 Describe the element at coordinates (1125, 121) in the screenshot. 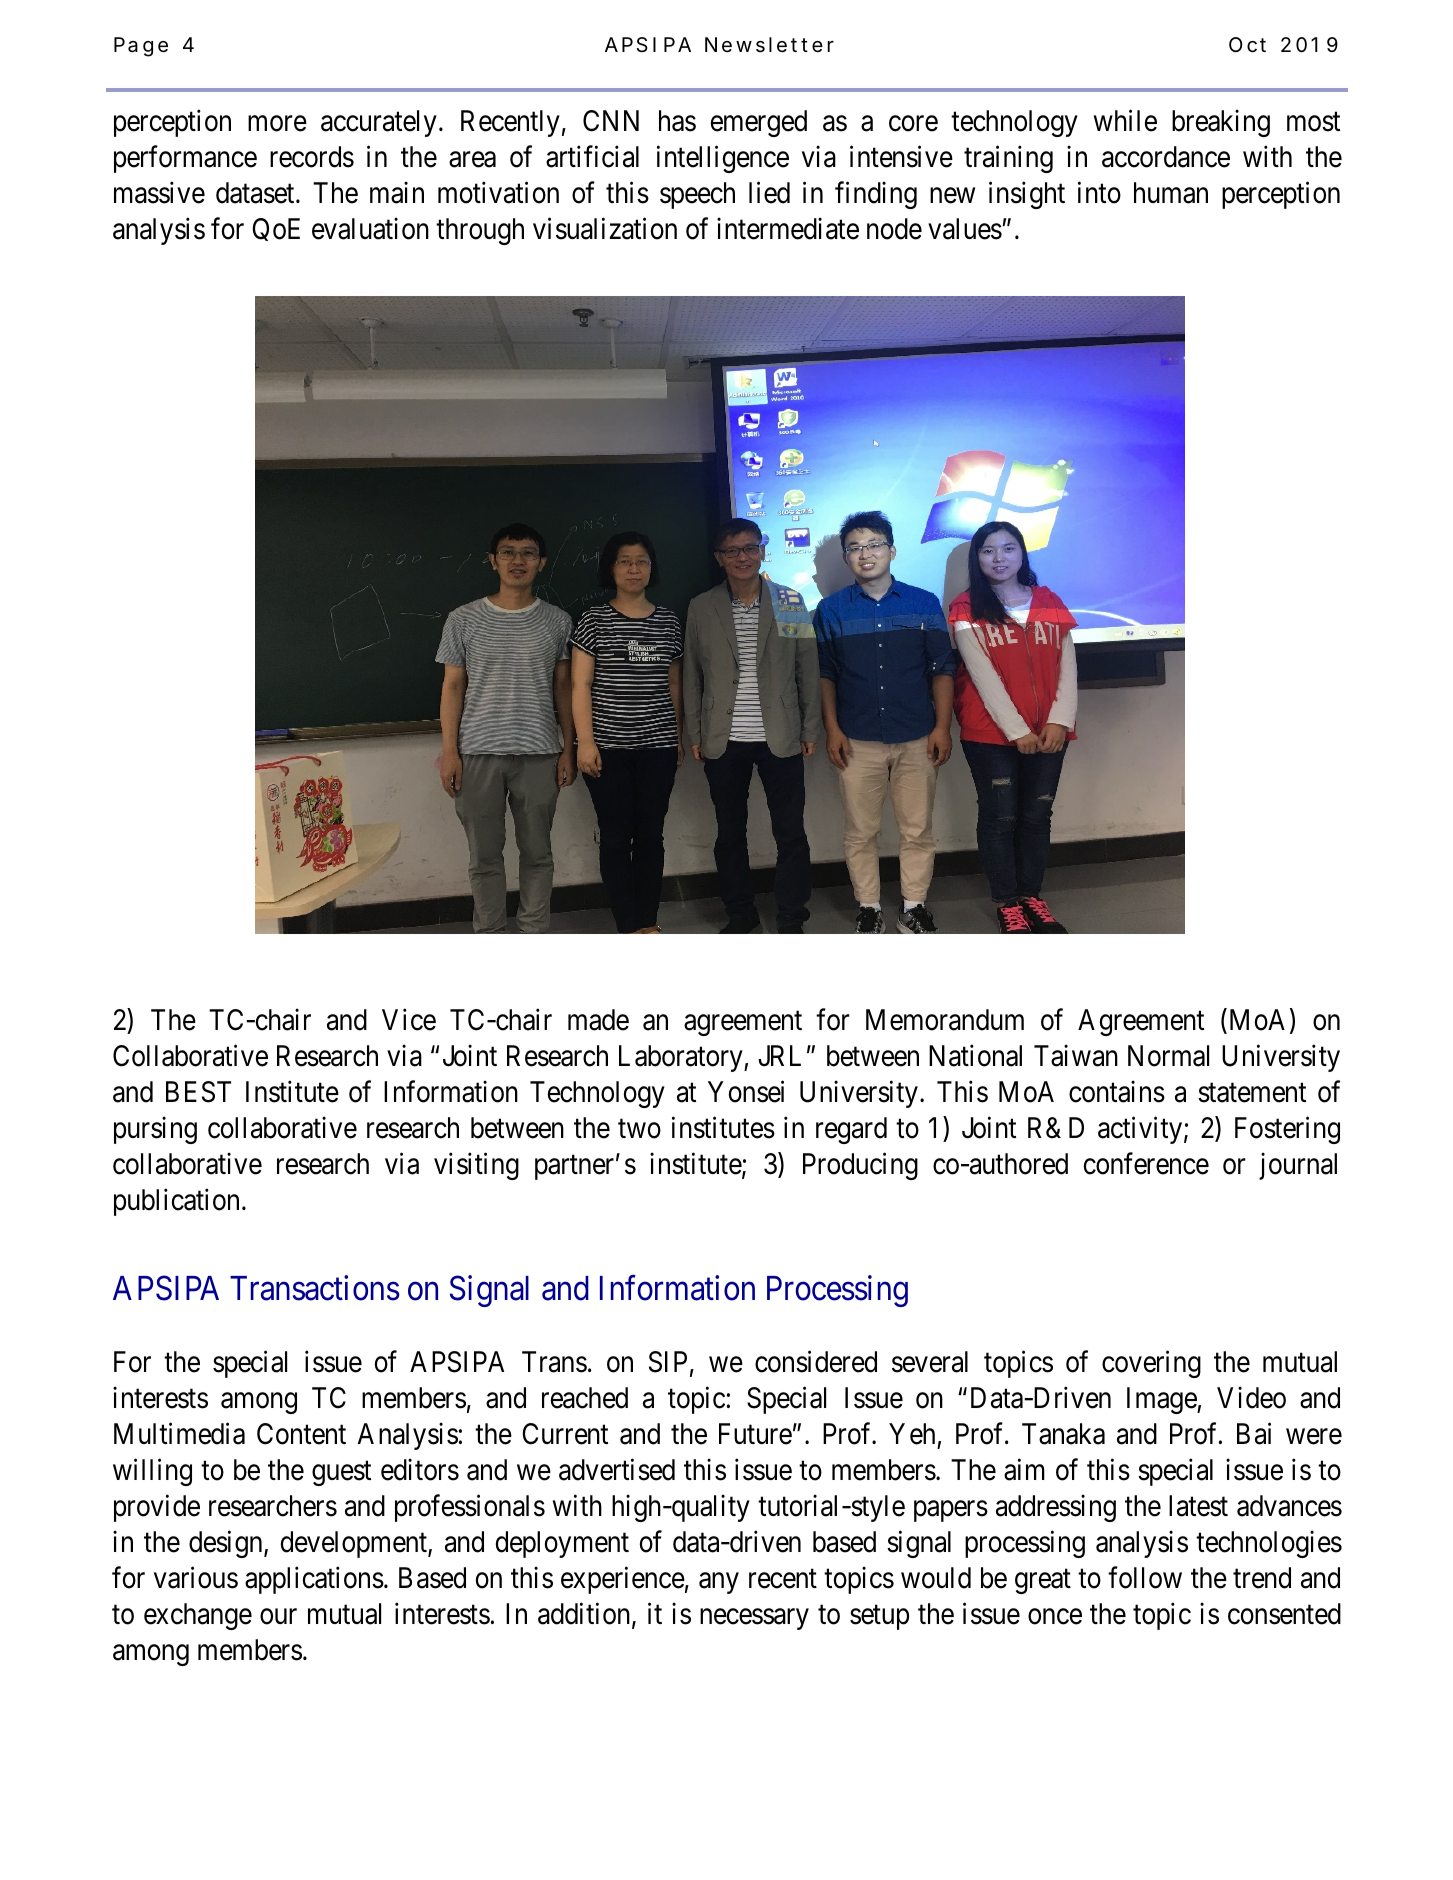

I see `while` at that location.
